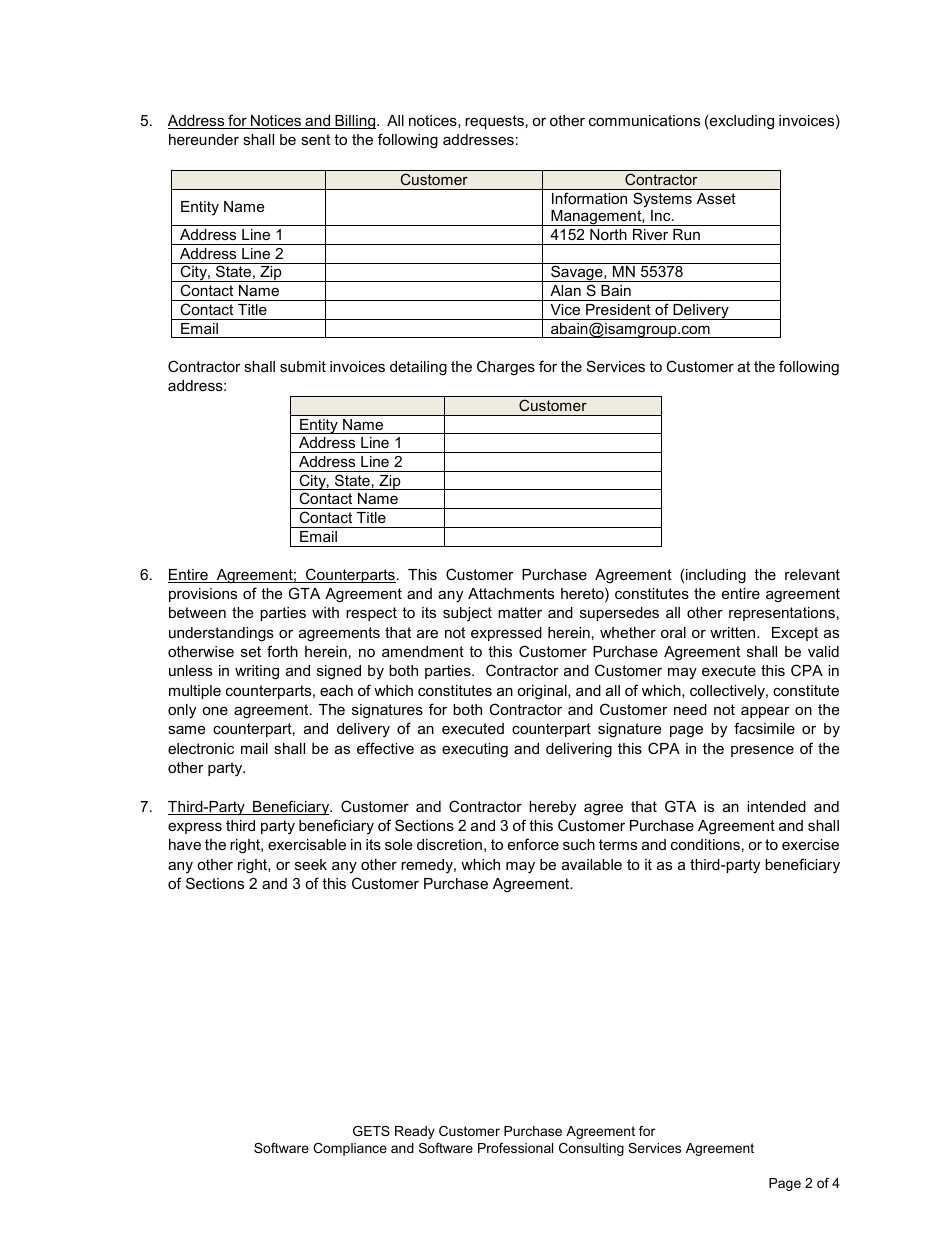 This screenshot has width=952, height=1233. Describe the element at coordinates (350, 1149) in the screenshot. I see `Compliance` at that location.
